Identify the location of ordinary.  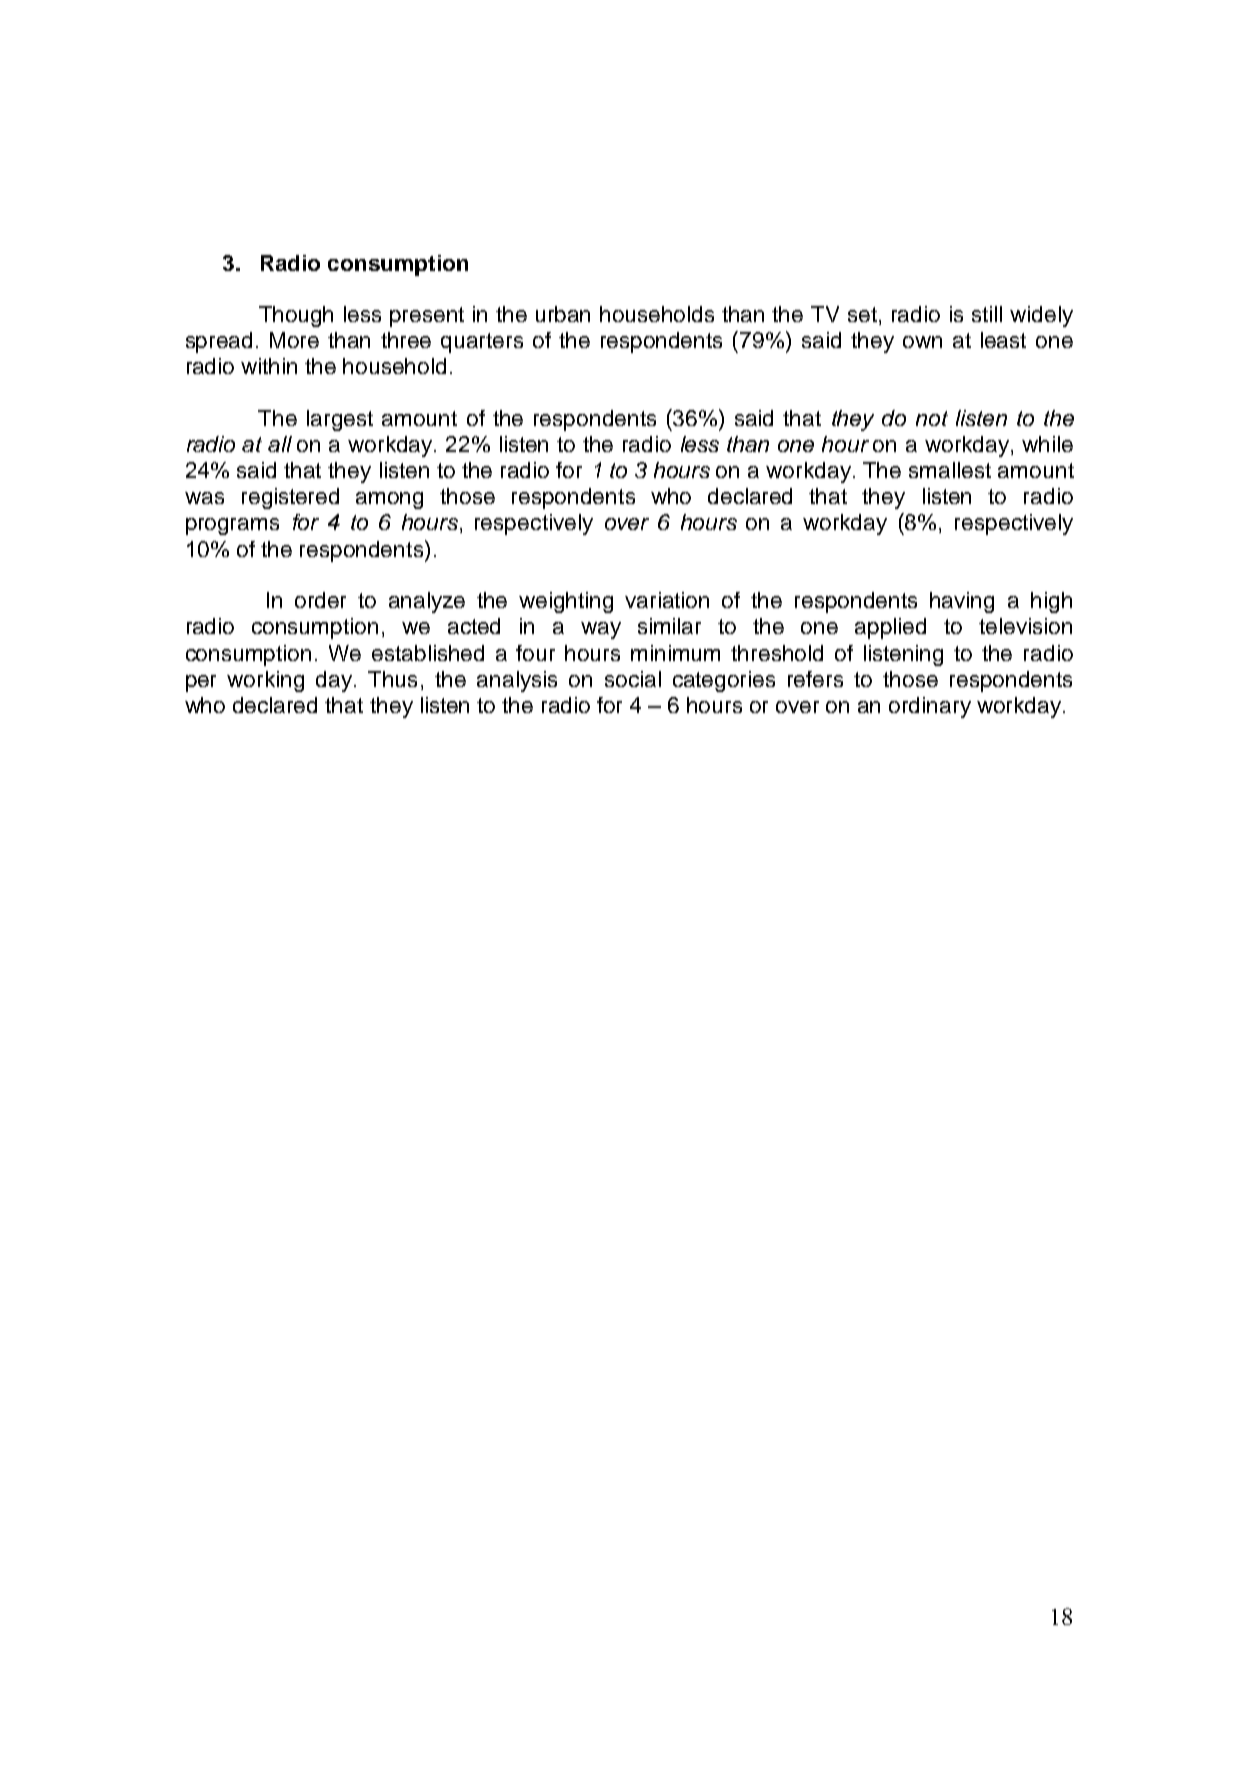
(930, 707).
